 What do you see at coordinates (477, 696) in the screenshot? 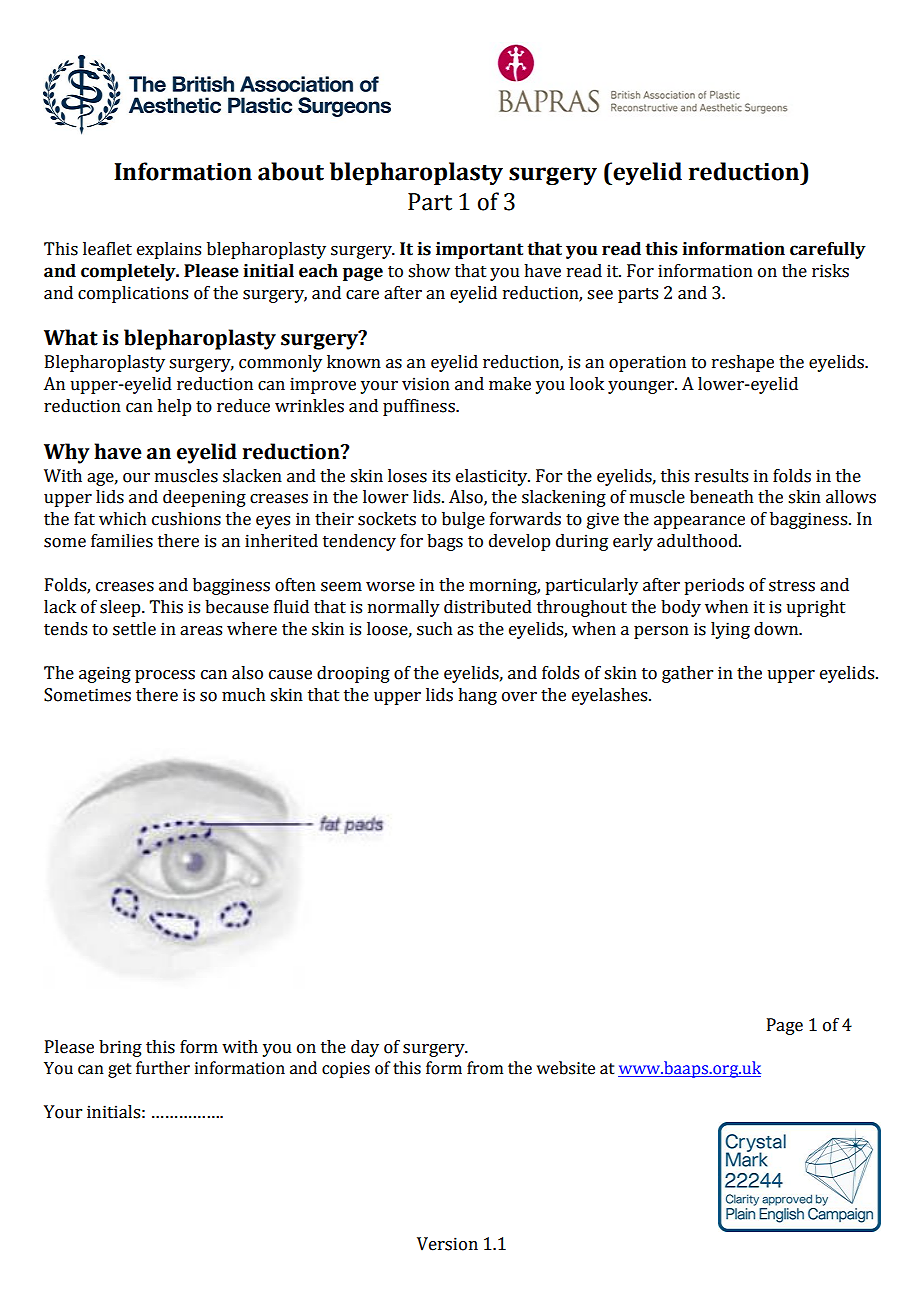
I see `hang` at bounding box center [477, 696].
